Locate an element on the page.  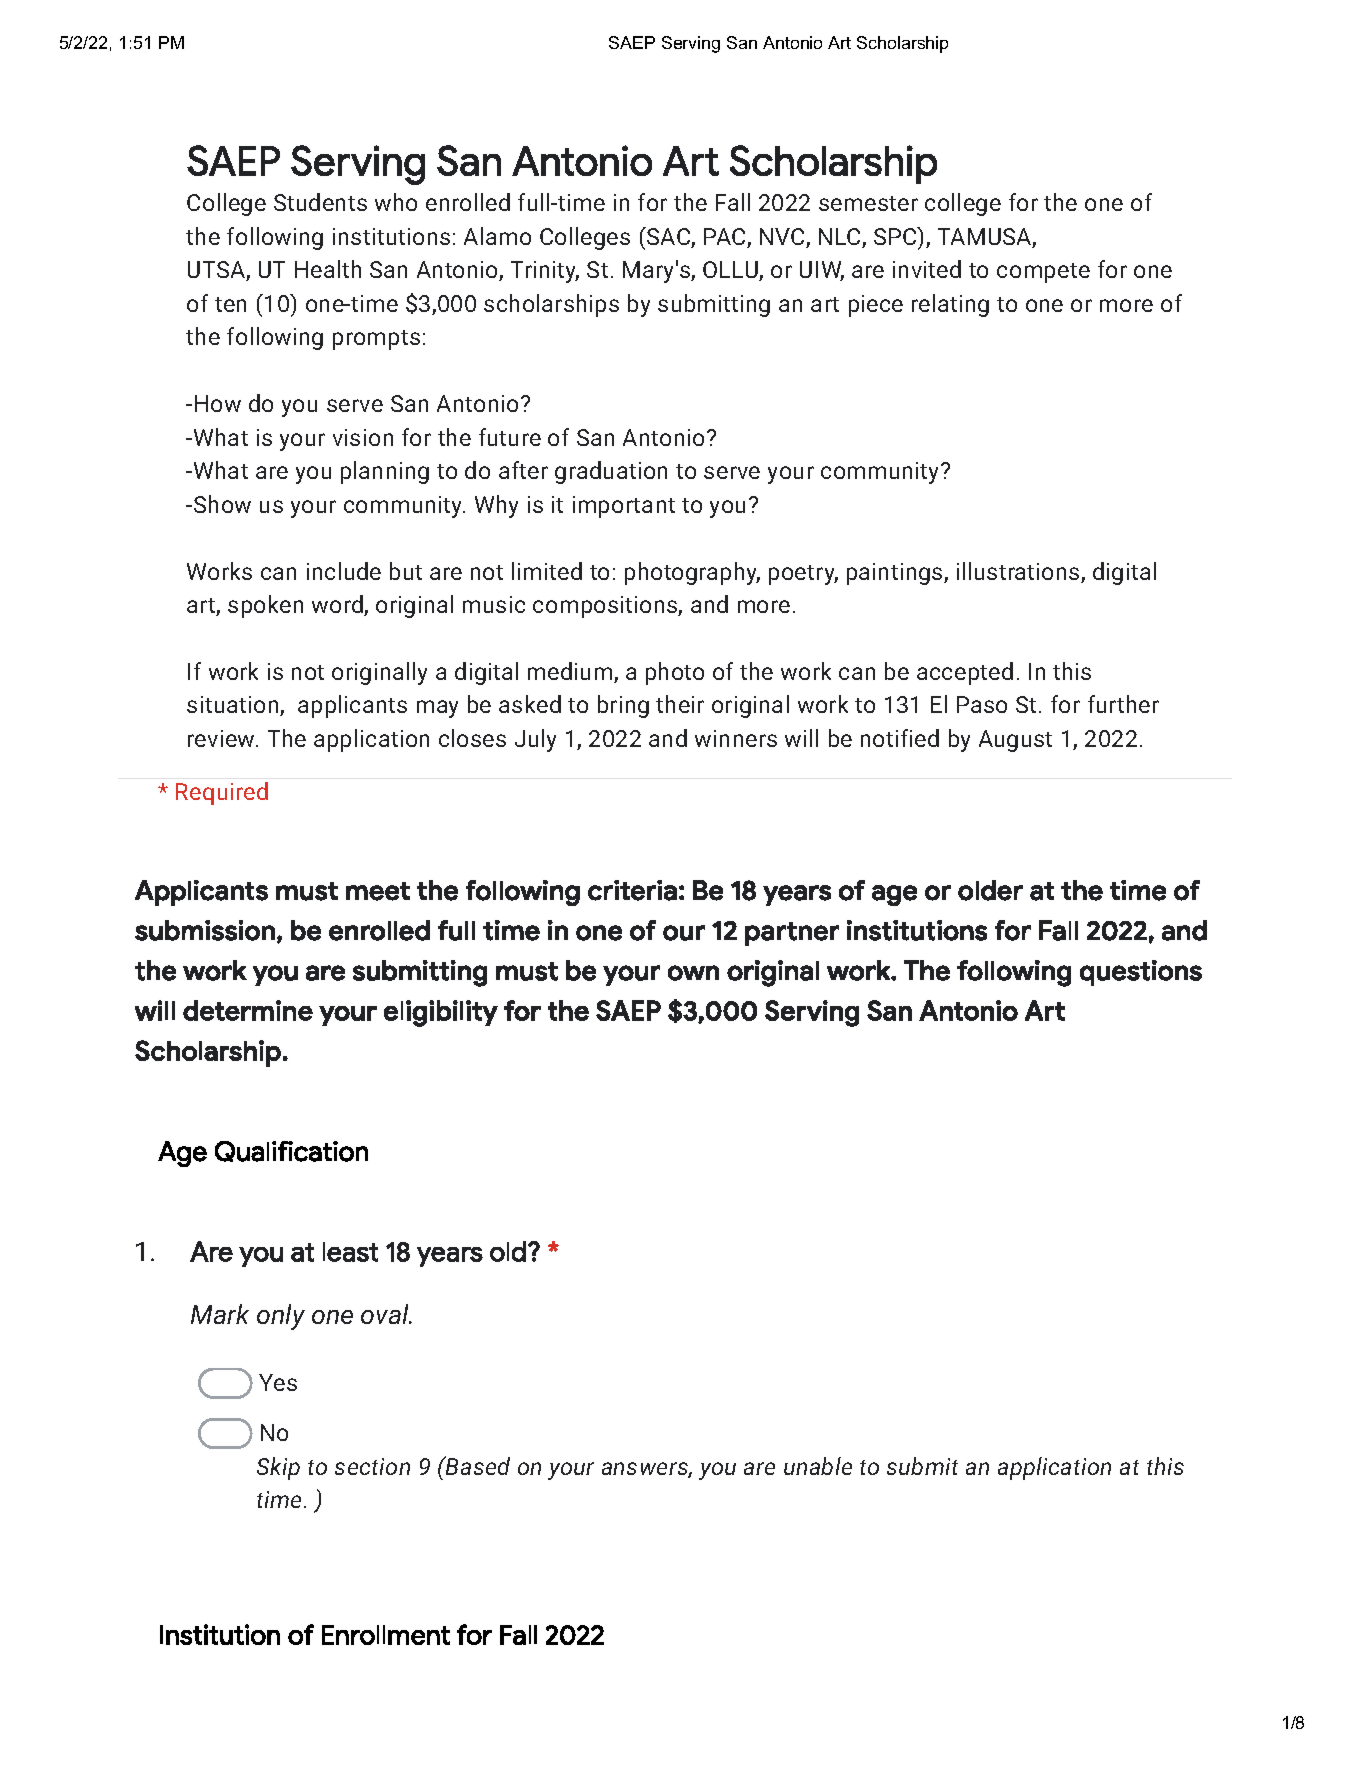
NVC is located at coordinates (783, 238).
